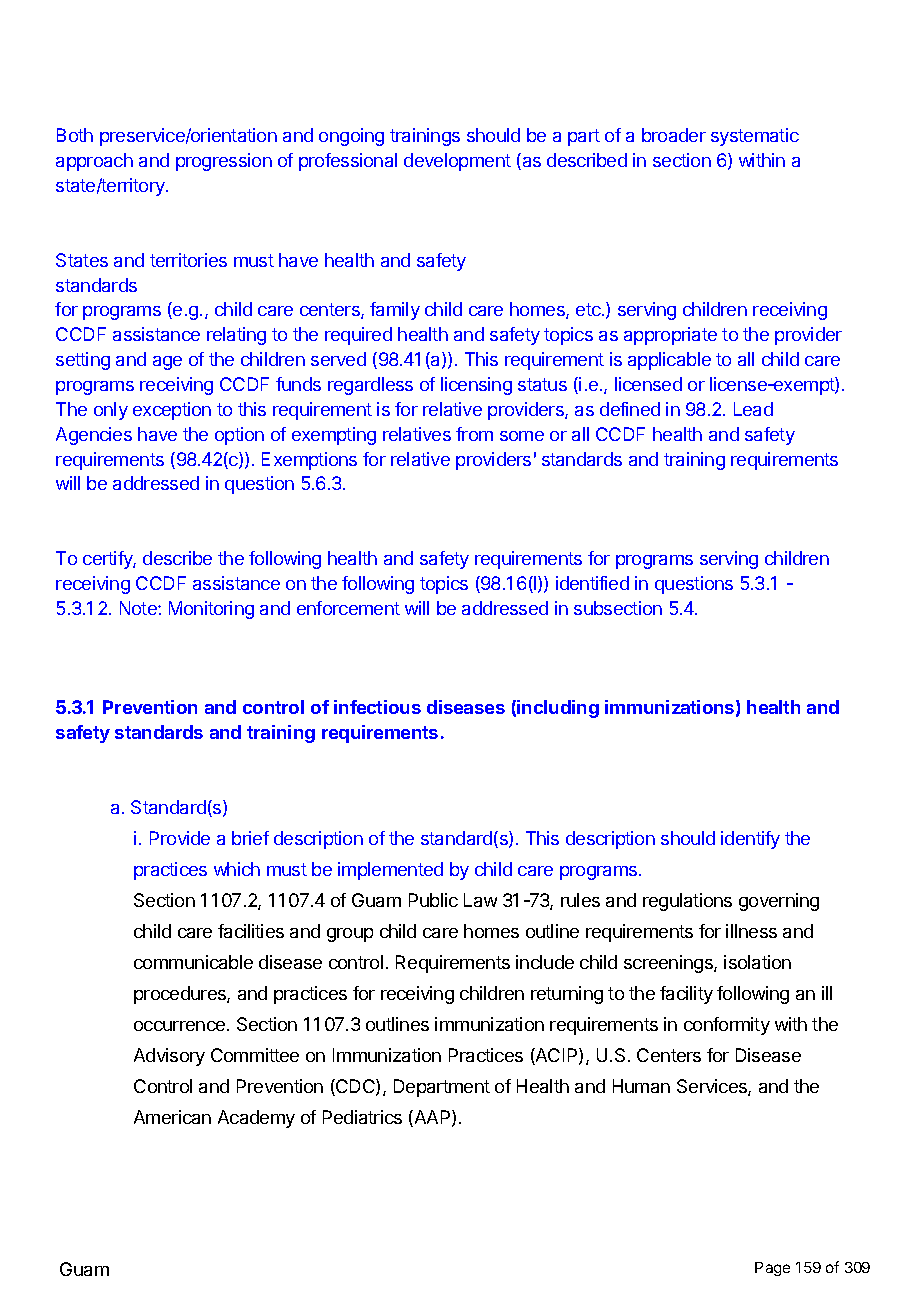 The image size is (924, 1308). I want to click on Public, so click(433, 900).
